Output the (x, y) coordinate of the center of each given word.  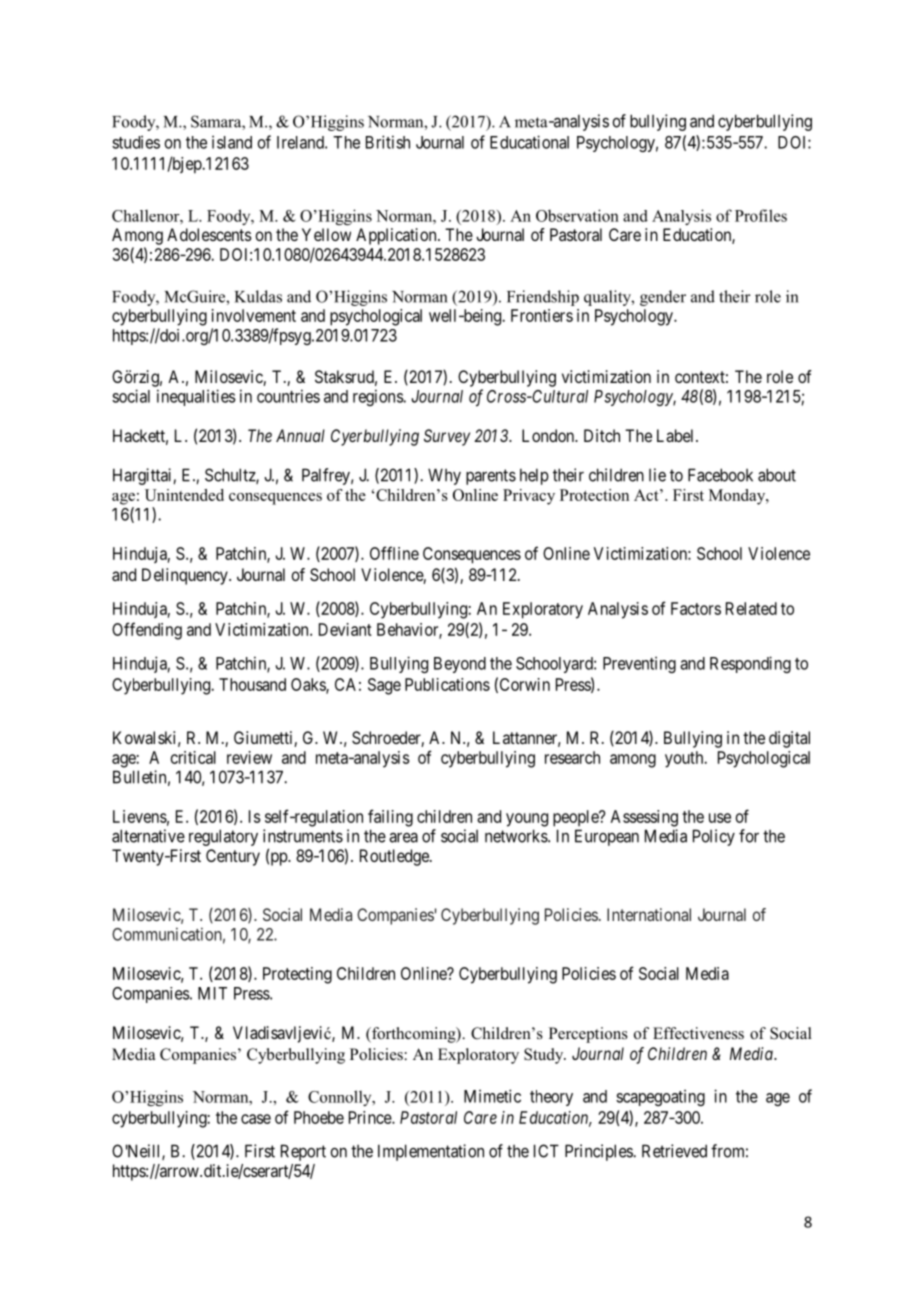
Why (444, 476)
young (527, 820)
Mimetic (492, 1096)
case (256, 1119)
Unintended (184, 495)
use (720, 818)
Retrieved (674, 1151)
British (388, 142)
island (232, 142)
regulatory (223, 837)
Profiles (761, 215)
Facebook (720, 475)
